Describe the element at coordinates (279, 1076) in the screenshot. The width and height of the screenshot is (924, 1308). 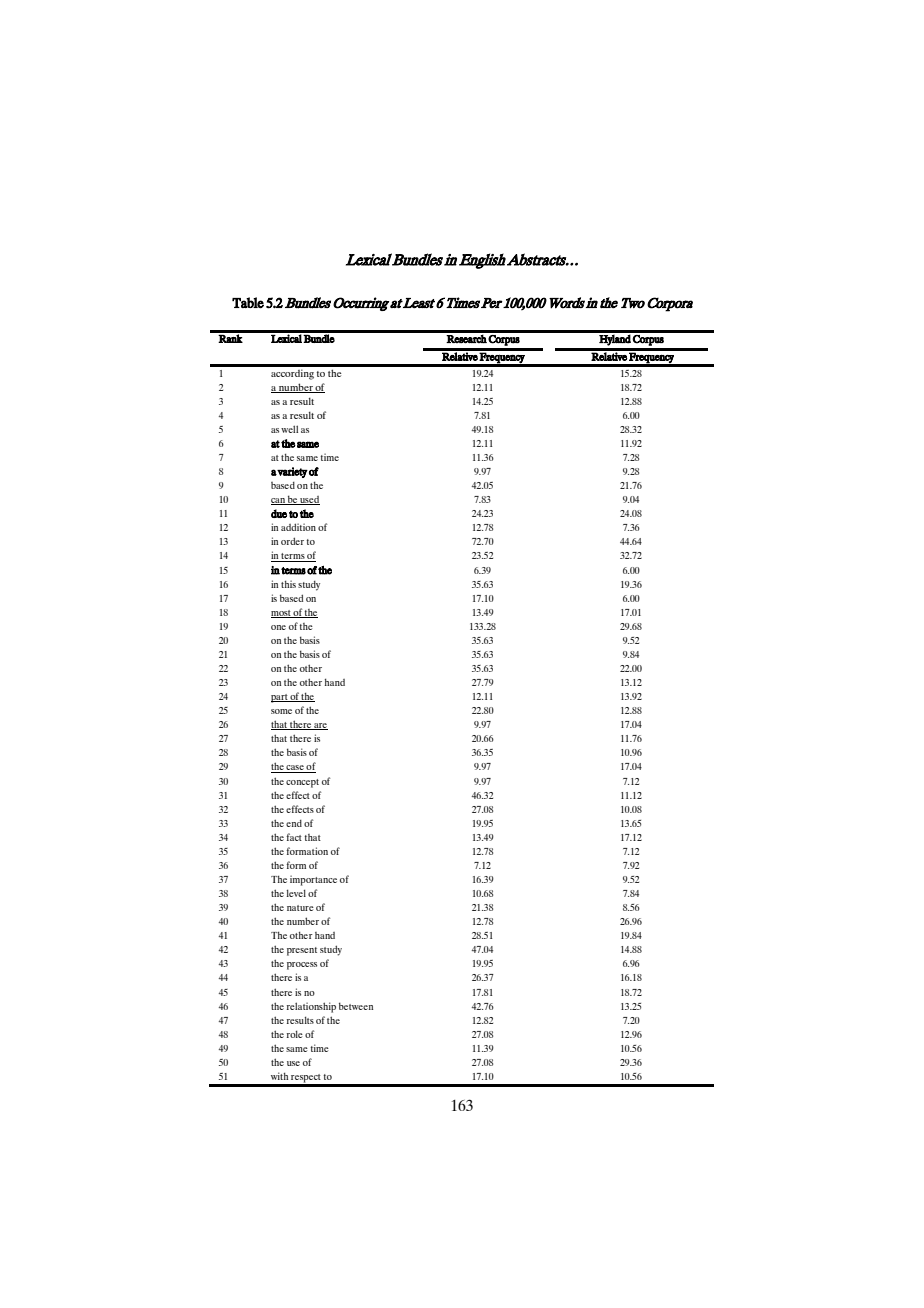
I see `with` at that location.
